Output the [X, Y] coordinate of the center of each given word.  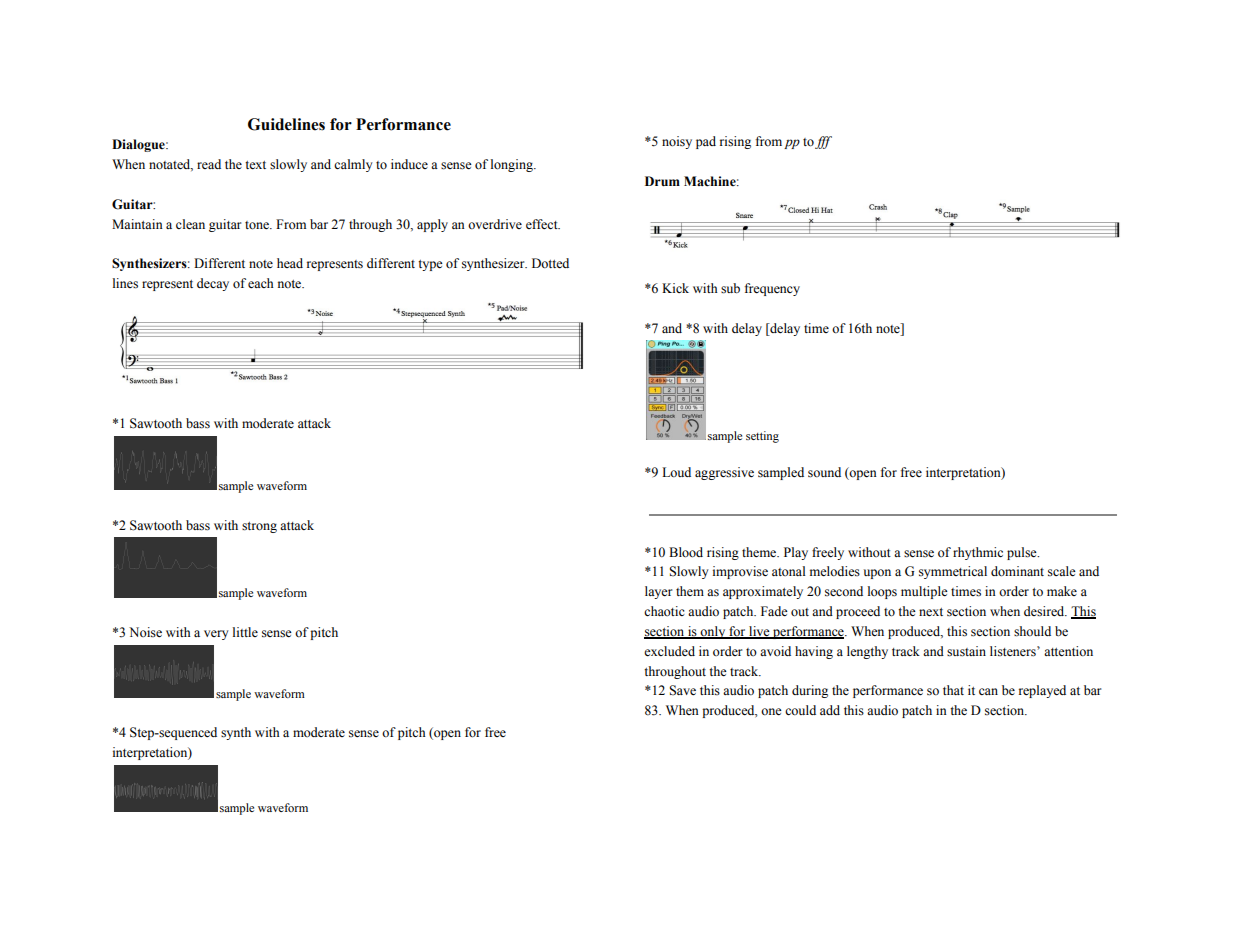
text [255, 165]
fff [823, 142]
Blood [686, 552]
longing [513, 165]
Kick [675, 288]
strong [259, 527]
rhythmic [978, 553]
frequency [772, 289]
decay [213, 284]
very [216, 635]
